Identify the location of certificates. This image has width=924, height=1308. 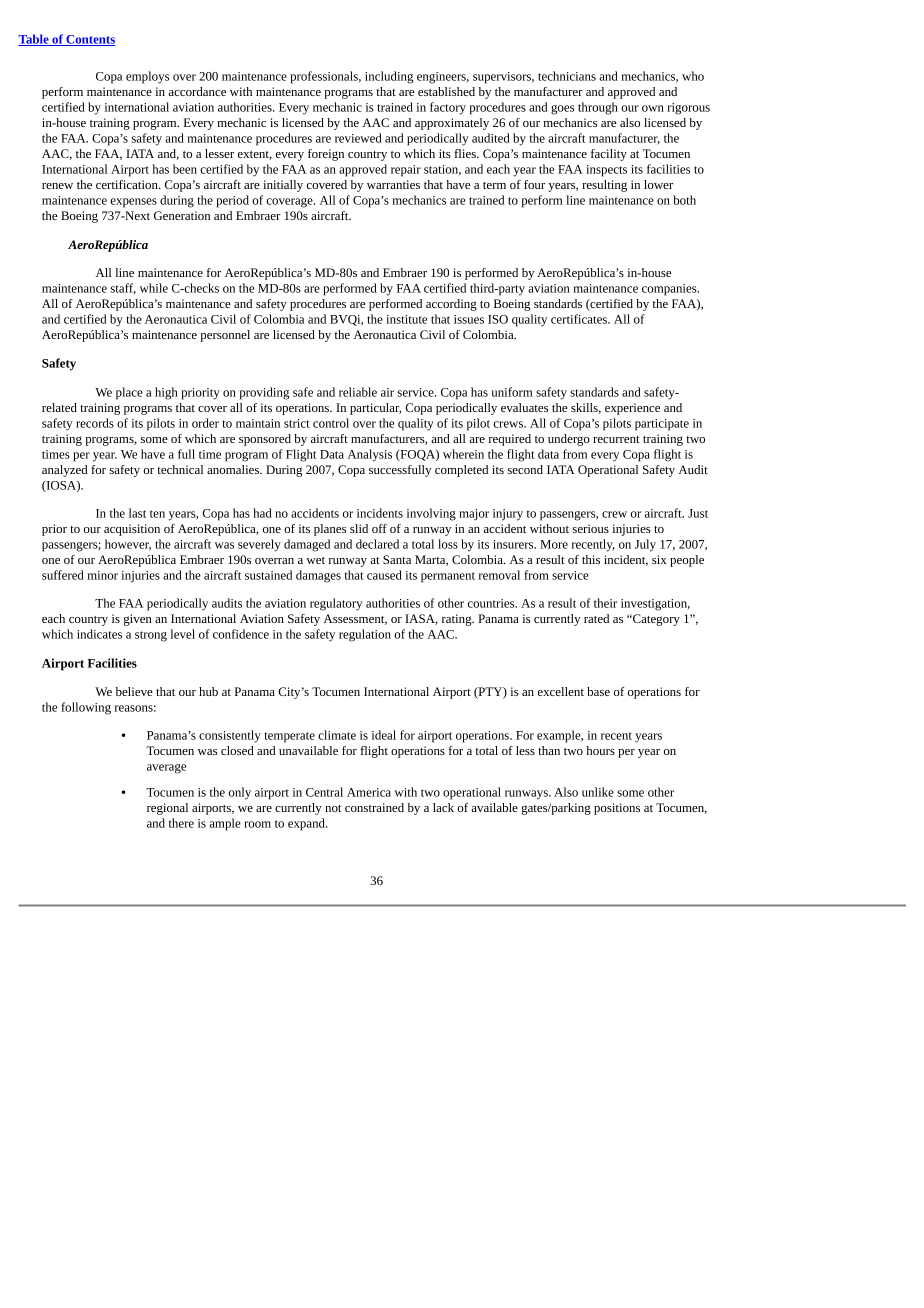
(580, 319).
